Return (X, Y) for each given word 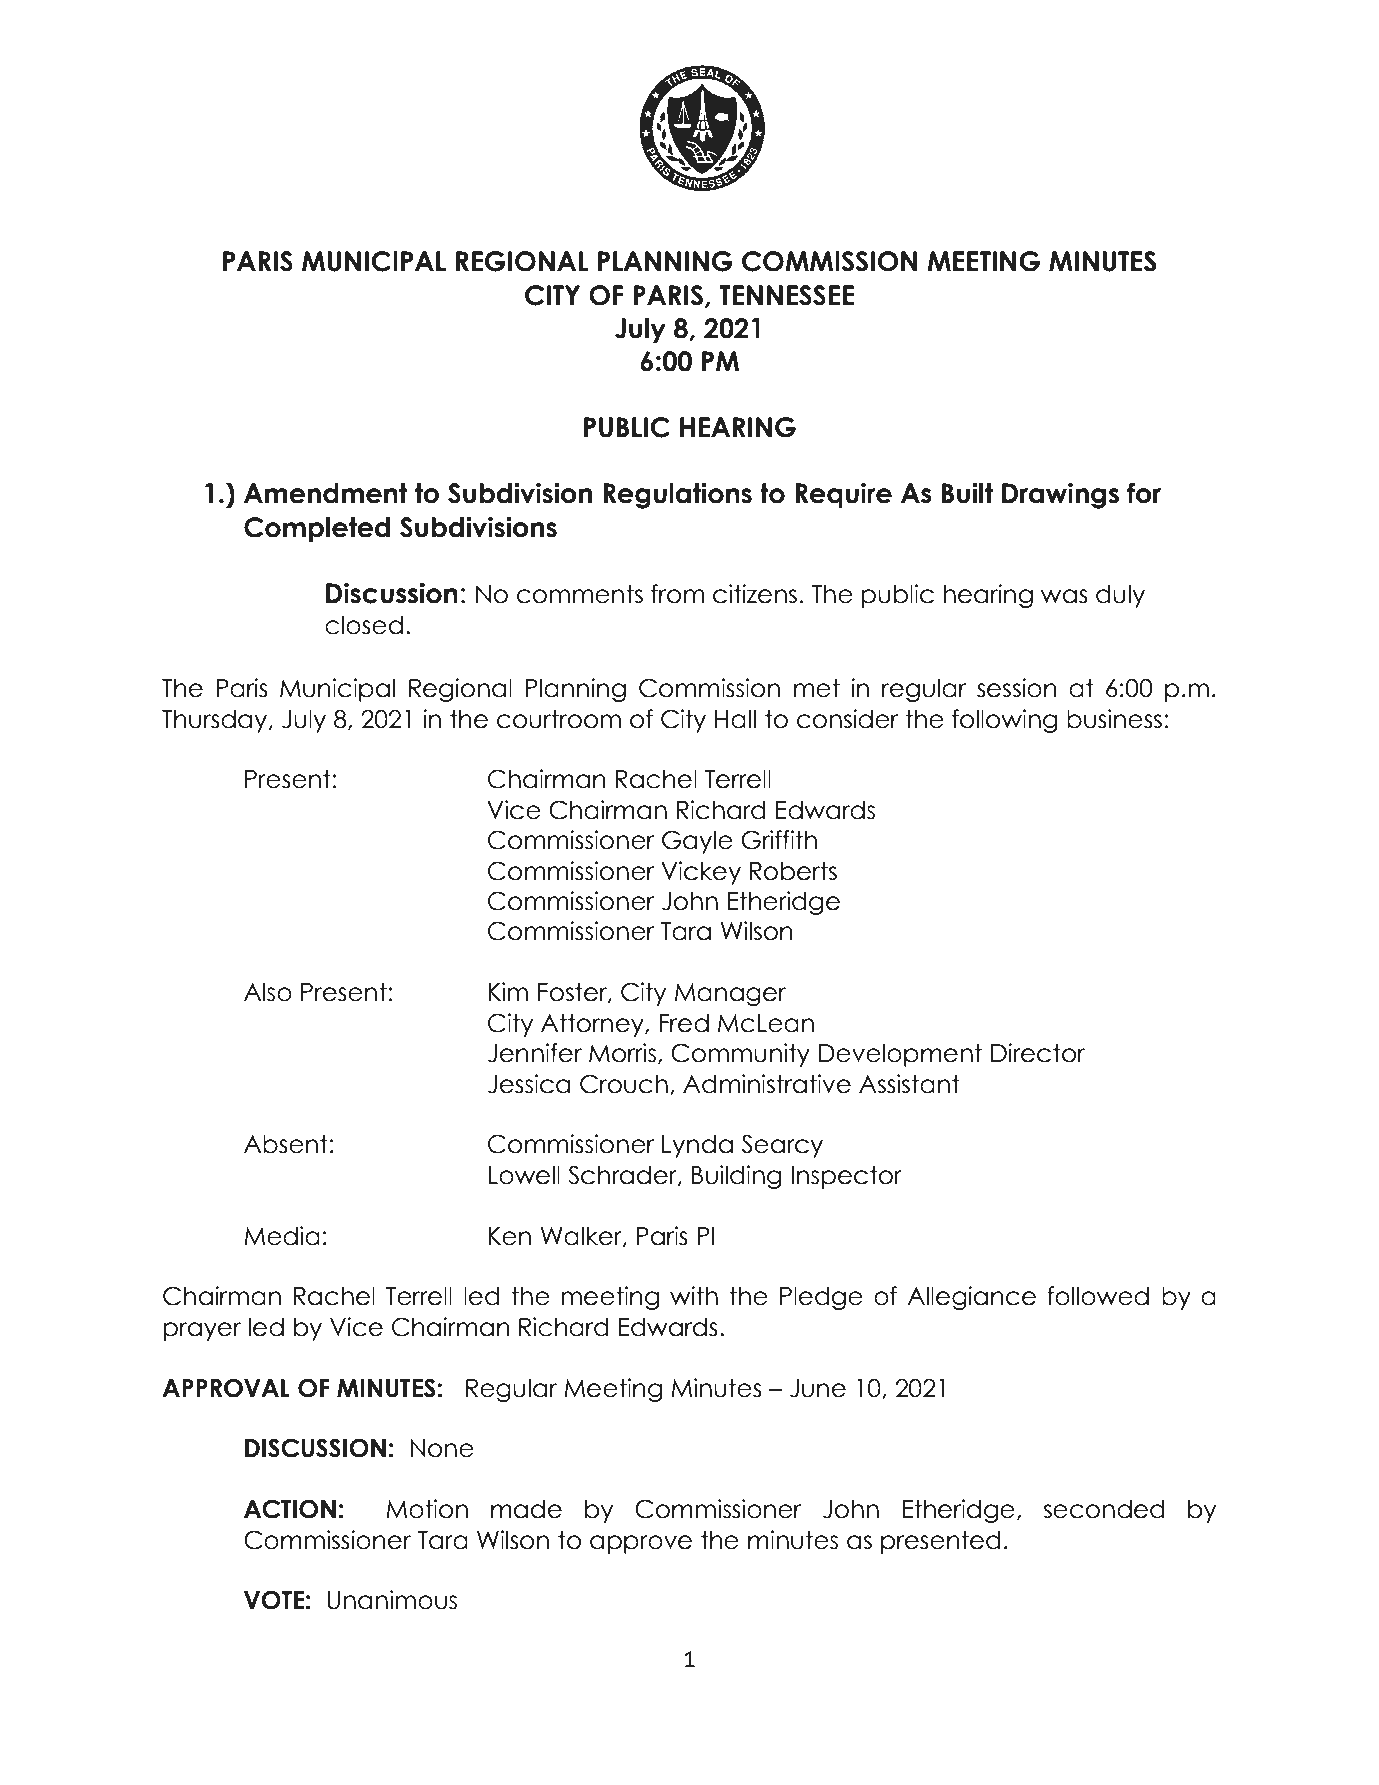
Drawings (1060, 495)
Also (268, 992)
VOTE (274, 1600)
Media (282, 1236)
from (677, 594)
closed (364, 625)
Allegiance (971, 1298)
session (1017, 688)
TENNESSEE (786, 295)
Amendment (325, 493)
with (694, 1295)
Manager (730, 994)
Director (1038, 1053)
